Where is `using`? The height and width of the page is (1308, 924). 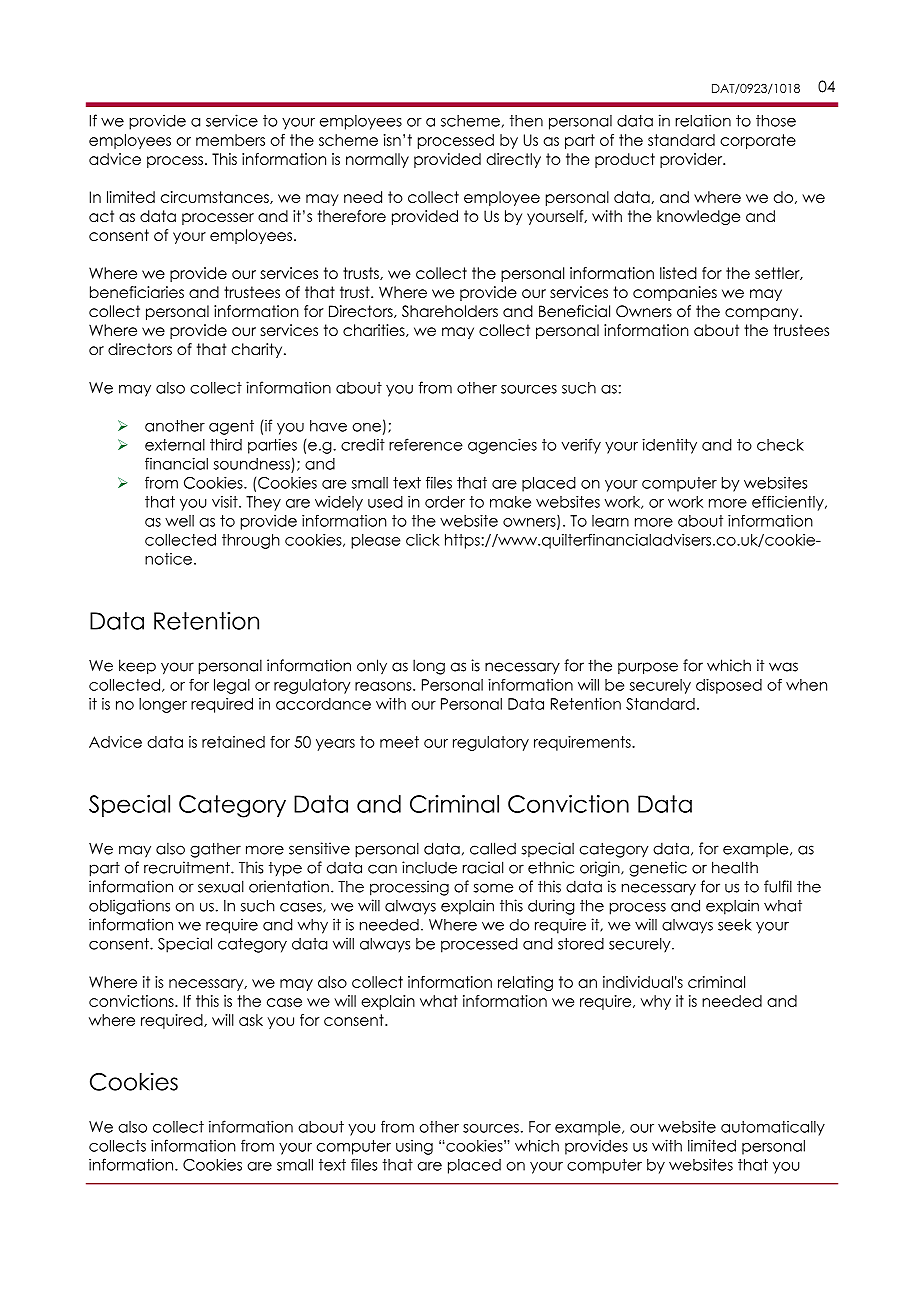 using is located at coordinates (414, 1147).
